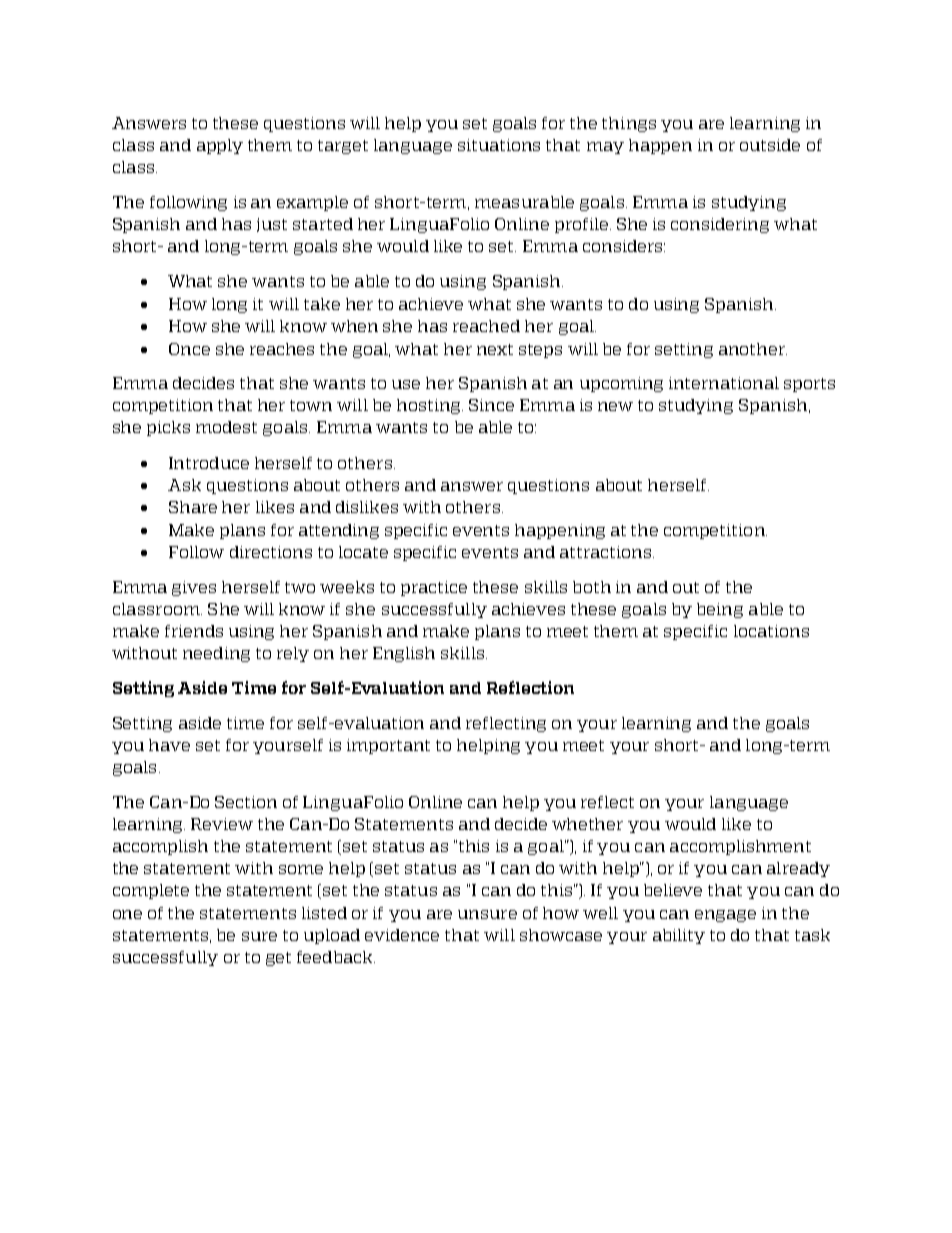 The height and width of the page is (1233, 952). I want to click on Since, so click(491, 405).
